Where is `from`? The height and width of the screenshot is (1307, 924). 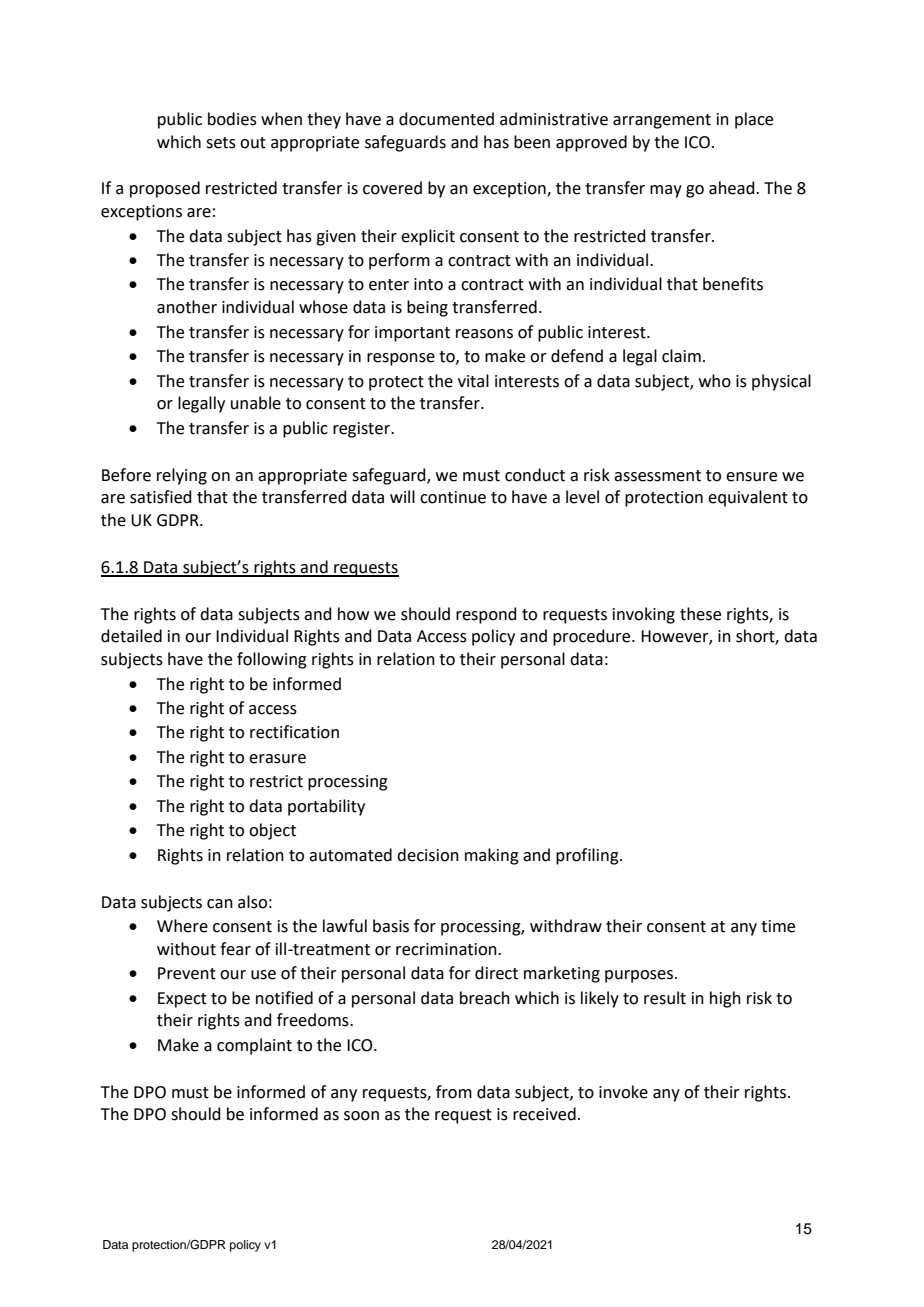 from is located at coordinates (454, 1092).
